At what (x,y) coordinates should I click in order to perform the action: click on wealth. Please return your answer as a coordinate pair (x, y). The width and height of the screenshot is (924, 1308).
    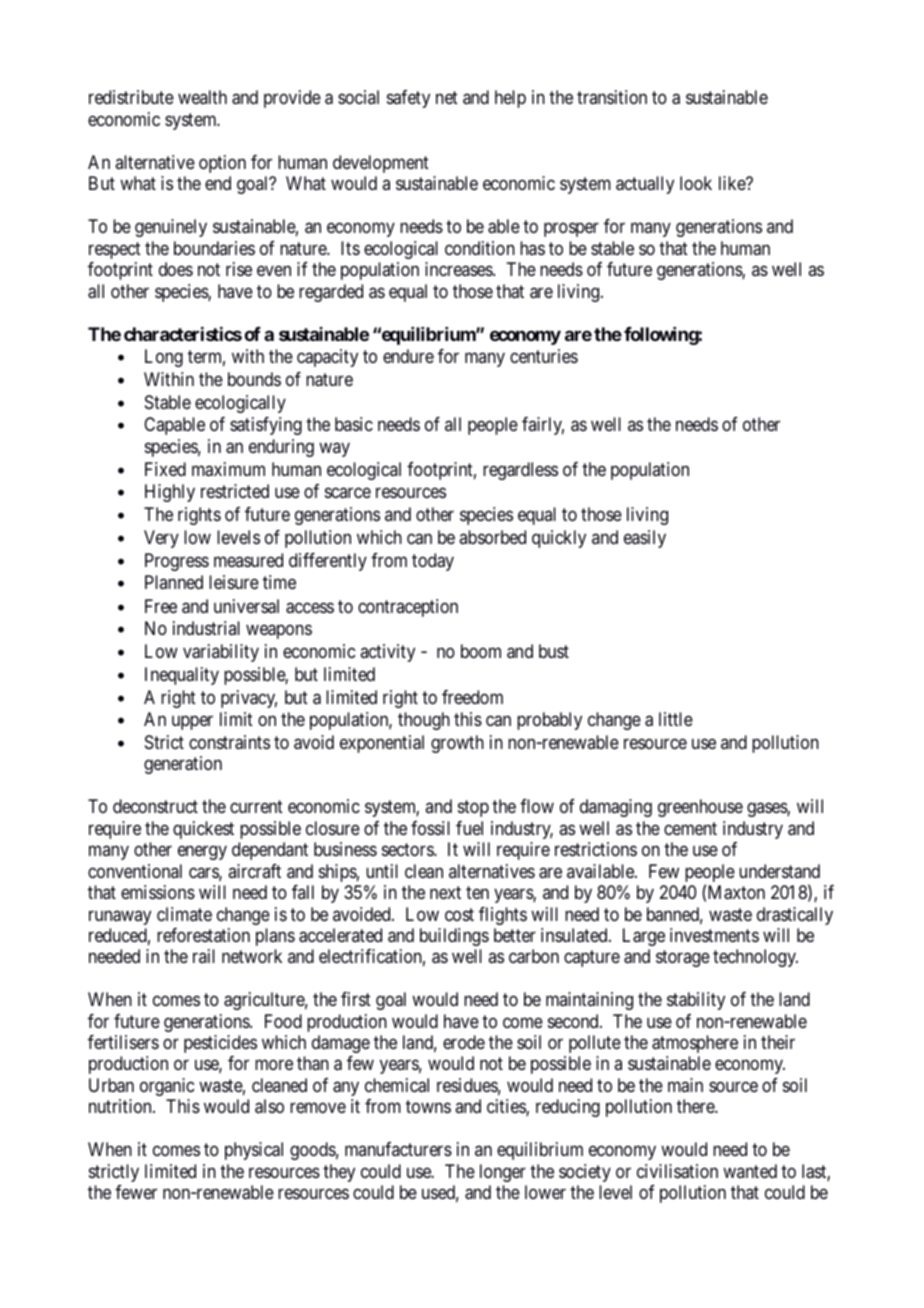
    Looking at the image, I should click on (202, 97).
